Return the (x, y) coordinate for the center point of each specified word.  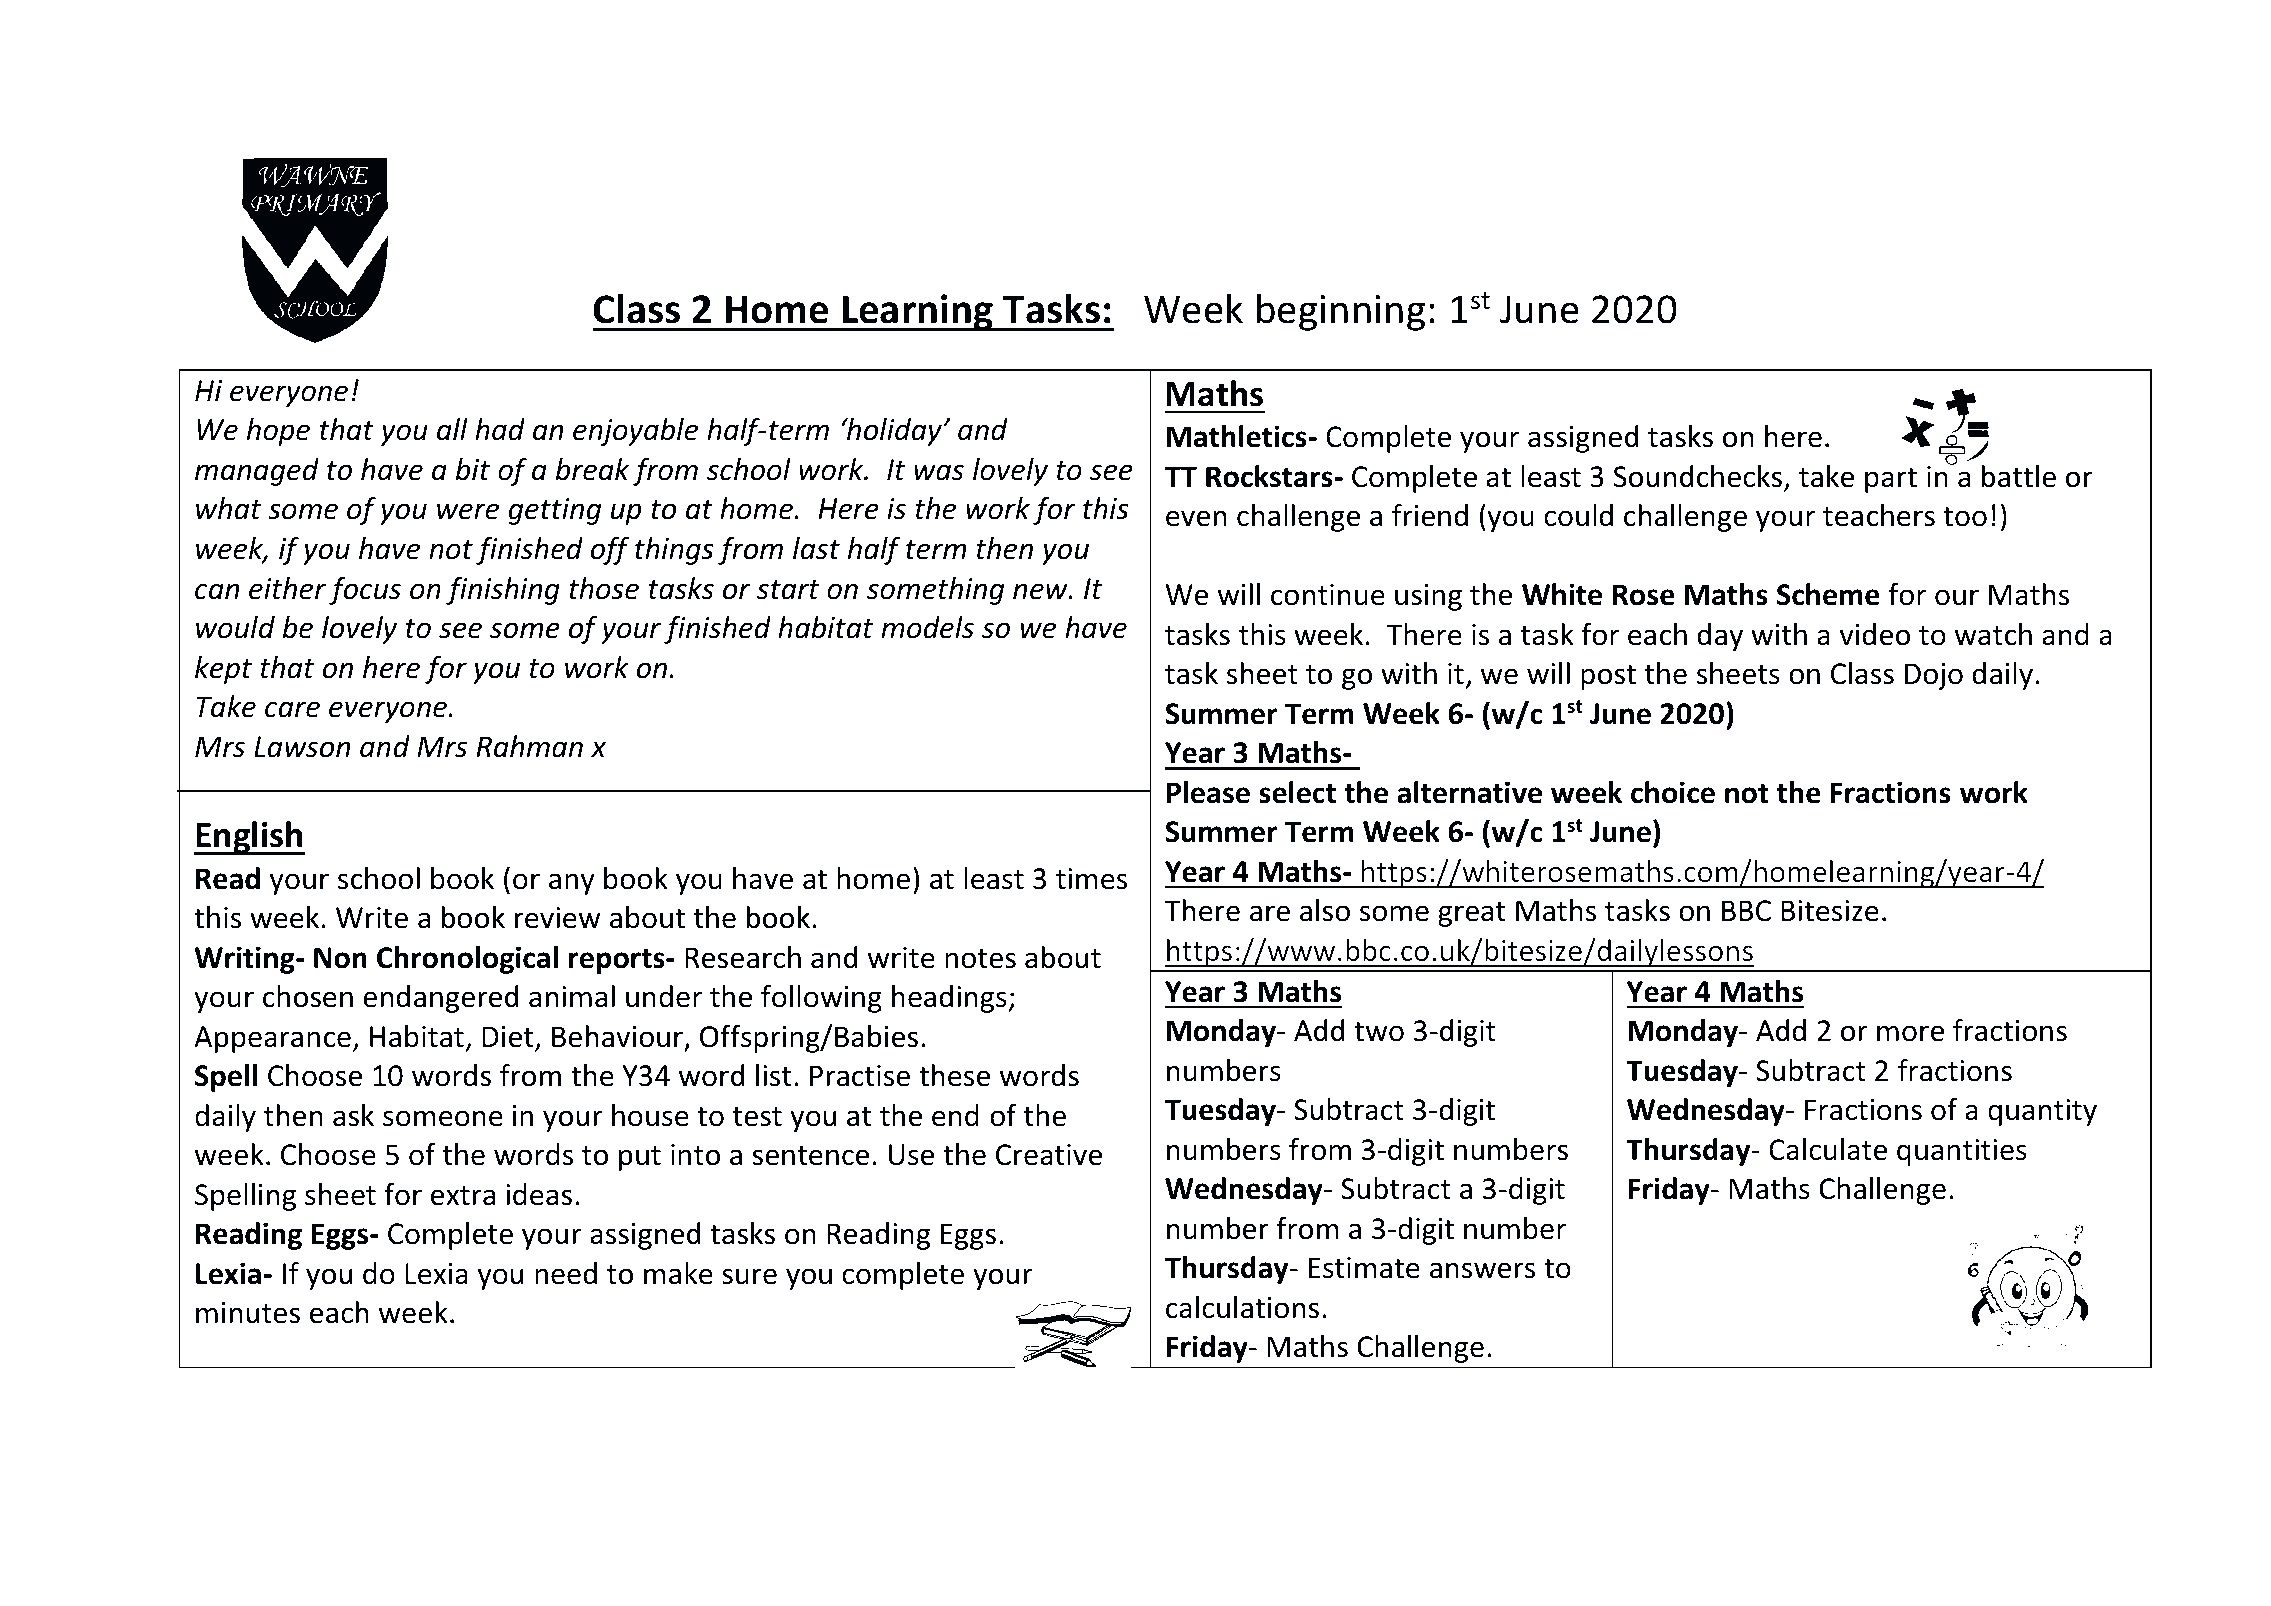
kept (223, 670)
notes (980, 959)
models (927, 627)
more (1910, 1033)
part (1891, 480)
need (566, 1273)
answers (1482, 1270)
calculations (1242, 1307)
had (500, 429)
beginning (1341, 312)
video (1875, 634)
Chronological (467, 960)
